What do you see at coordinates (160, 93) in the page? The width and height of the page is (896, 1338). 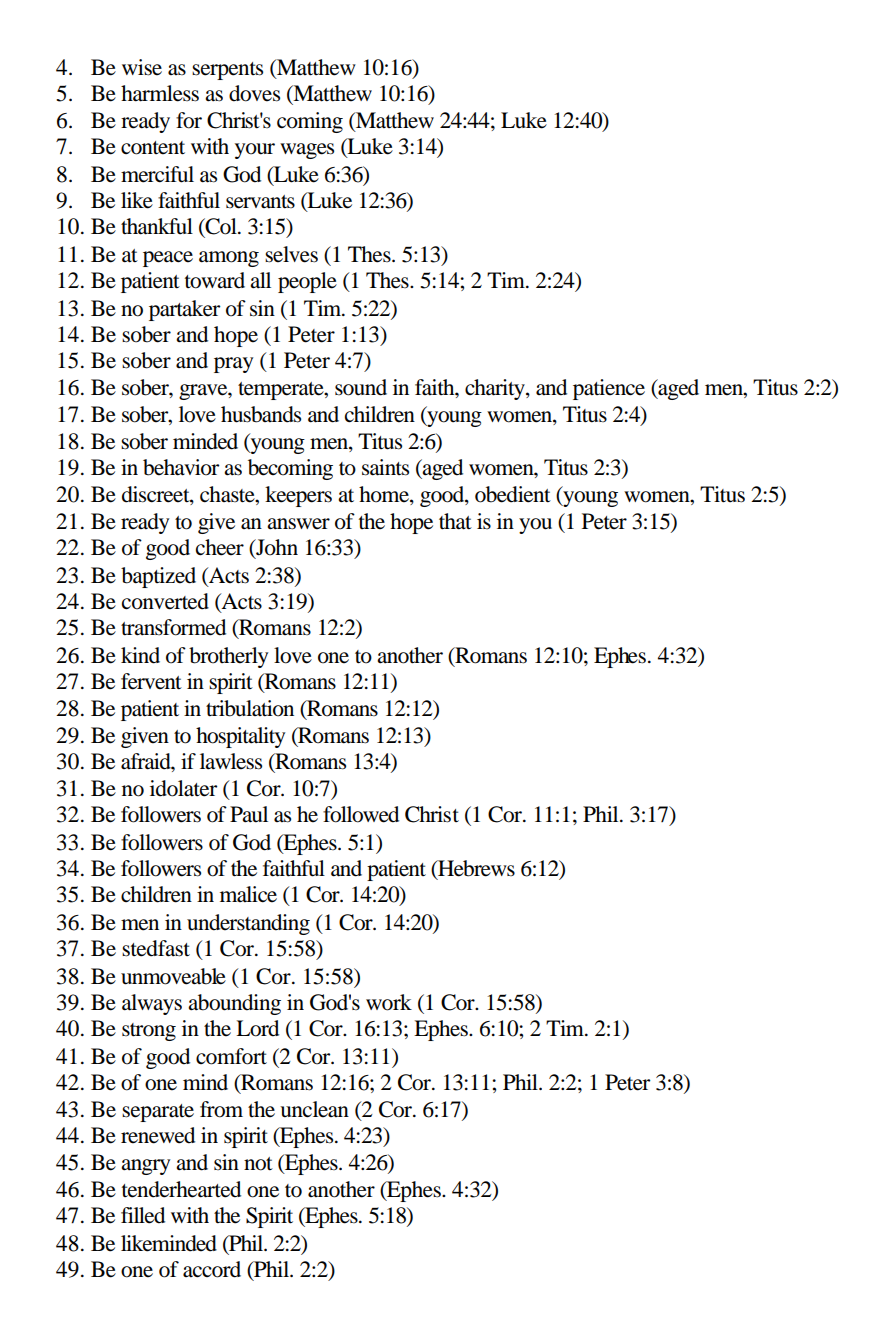 I see `harmless` at bounding box center [160, 93].
